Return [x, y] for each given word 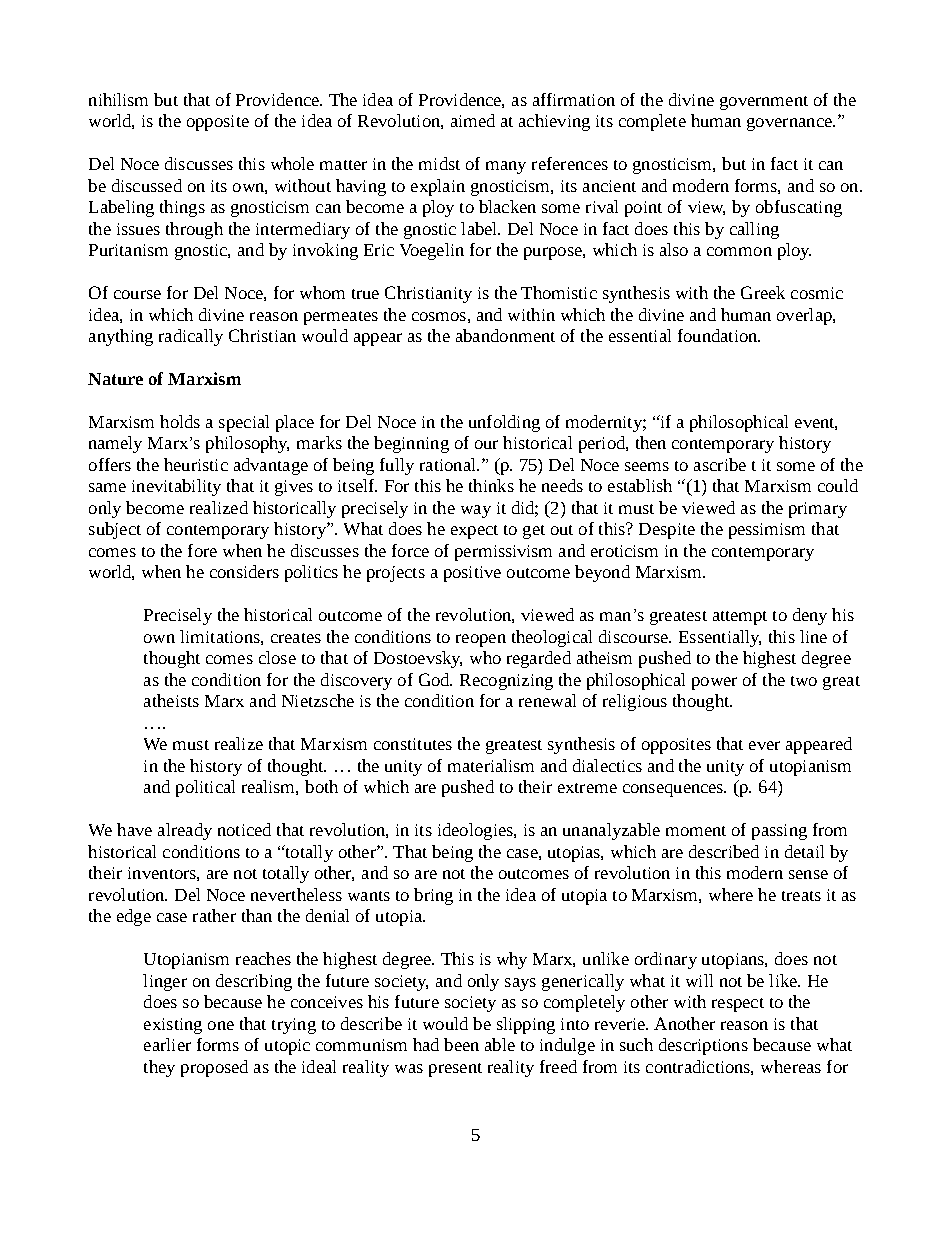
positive [472, 574]
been [461, 1044]
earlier [167, 1044]
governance [790, 124]
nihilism [118, 99]
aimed [473, 120]
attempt [740, 618]
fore [202, 550]
